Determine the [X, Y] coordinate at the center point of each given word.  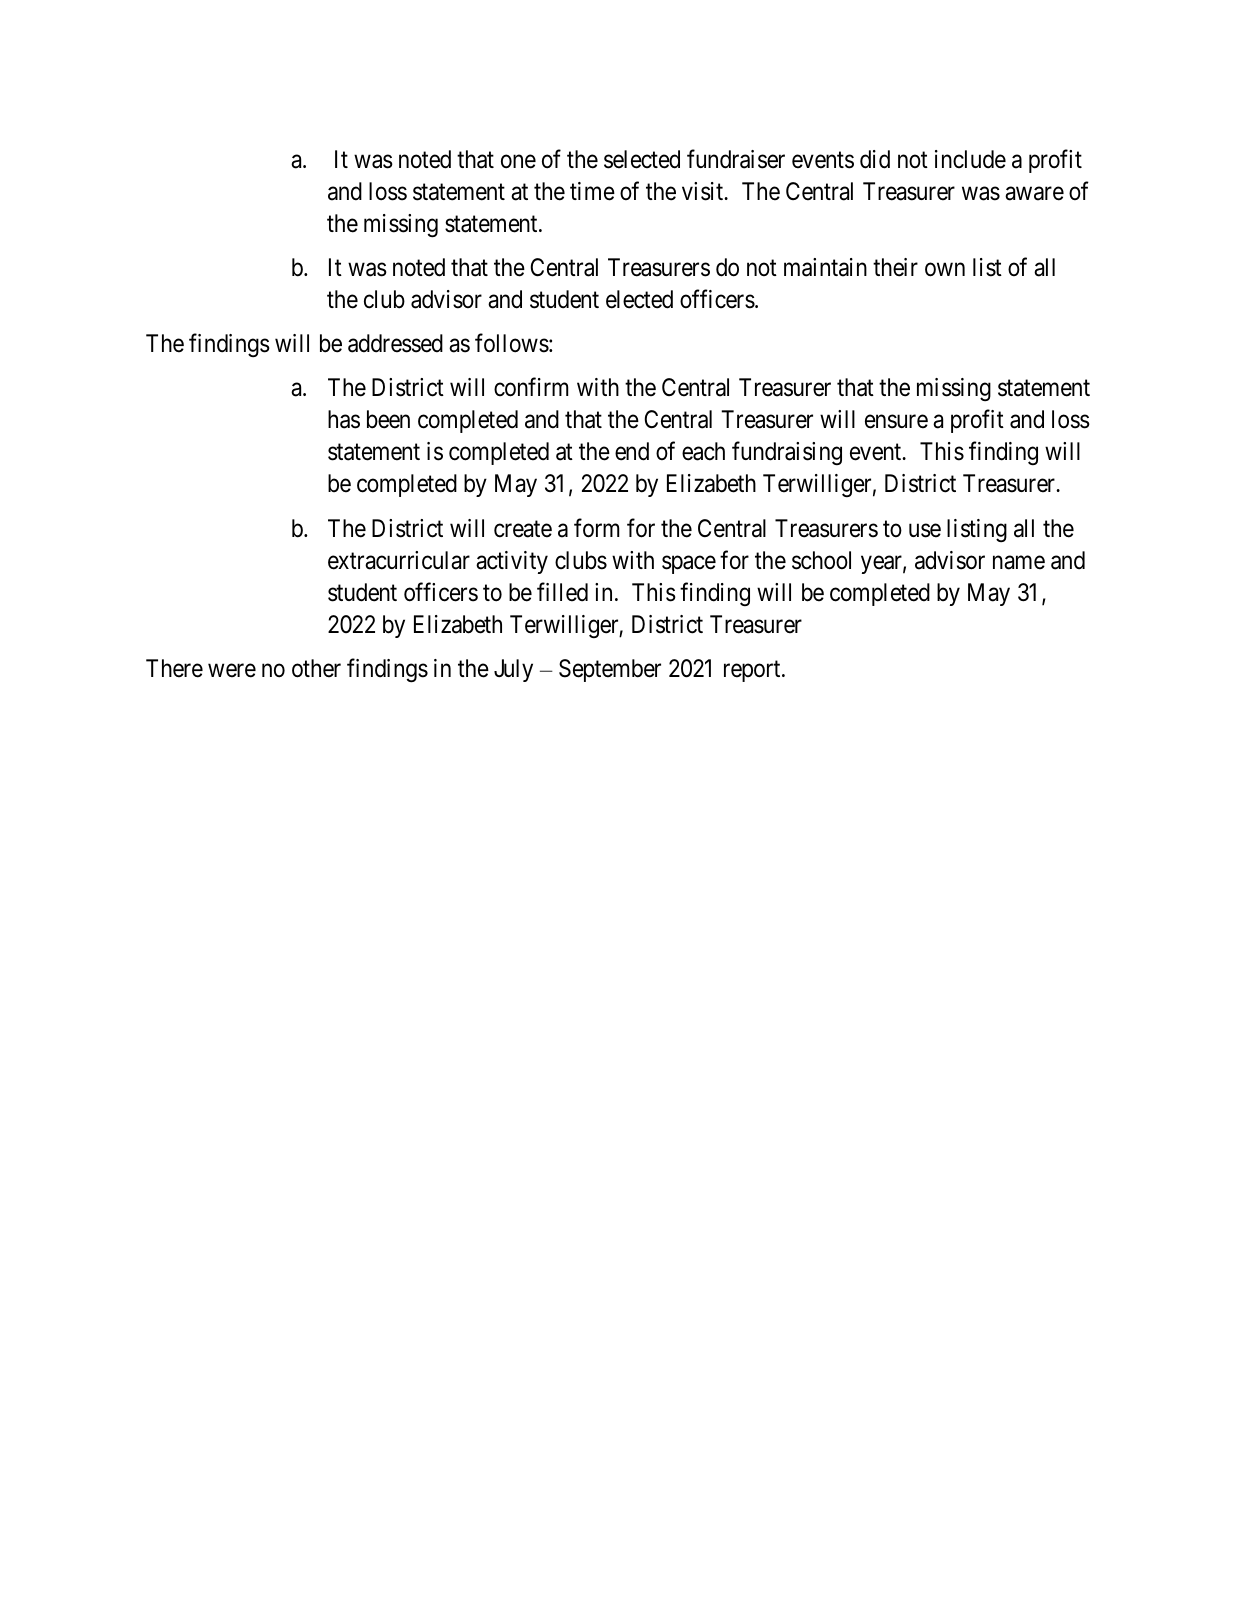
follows [512, 343]
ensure [896, 422]
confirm [531, 387]
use [925, 530]
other [316, 668]
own [945, 270]
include [970, 159]
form [596, 528]
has [344, 419]
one [518, 161]
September [610, 670]
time [592, 191]
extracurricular [399, 560]
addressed [395, 343]
